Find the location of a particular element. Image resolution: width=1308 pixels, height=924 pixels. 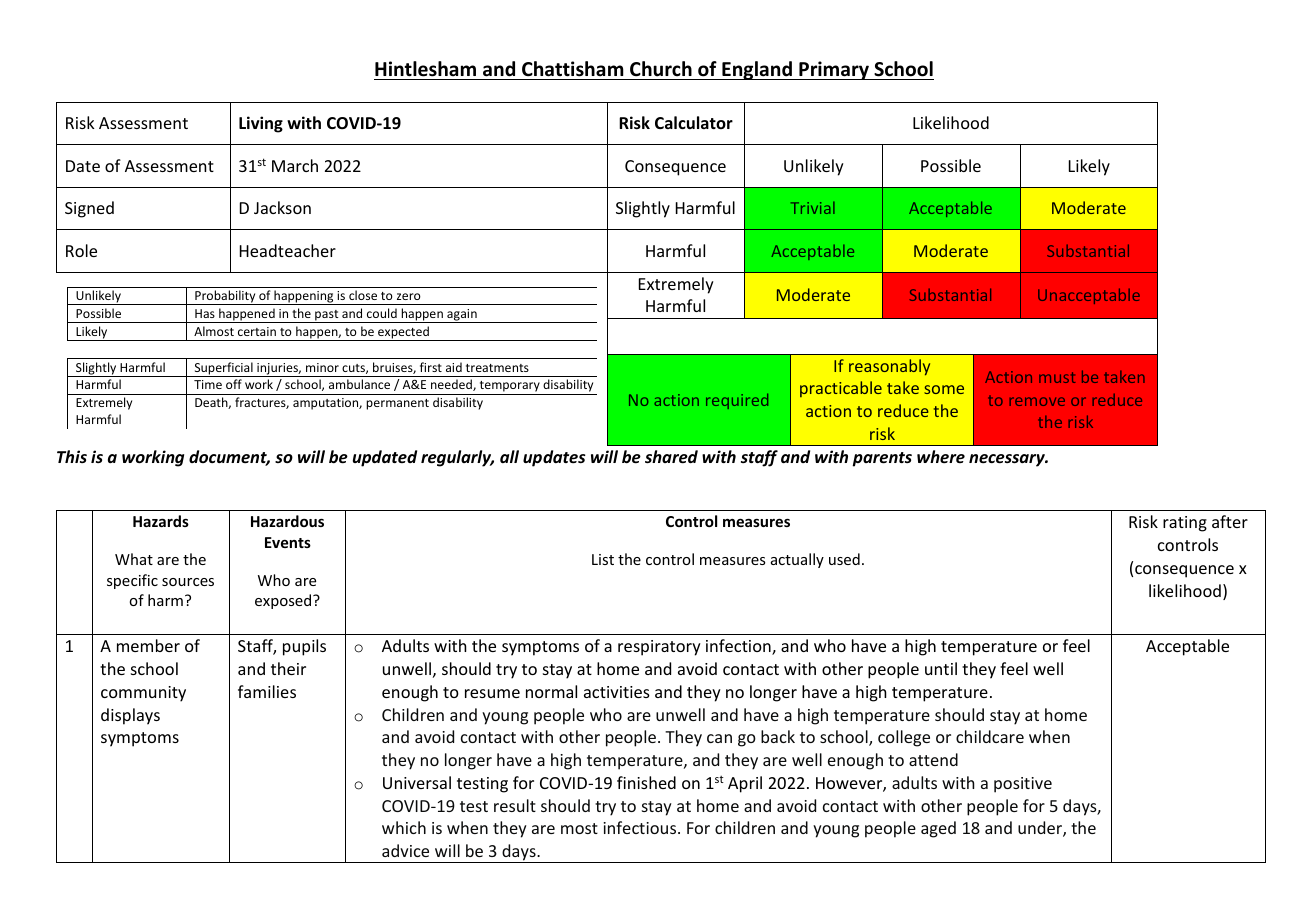

member is located at coordinates (148, 645).
